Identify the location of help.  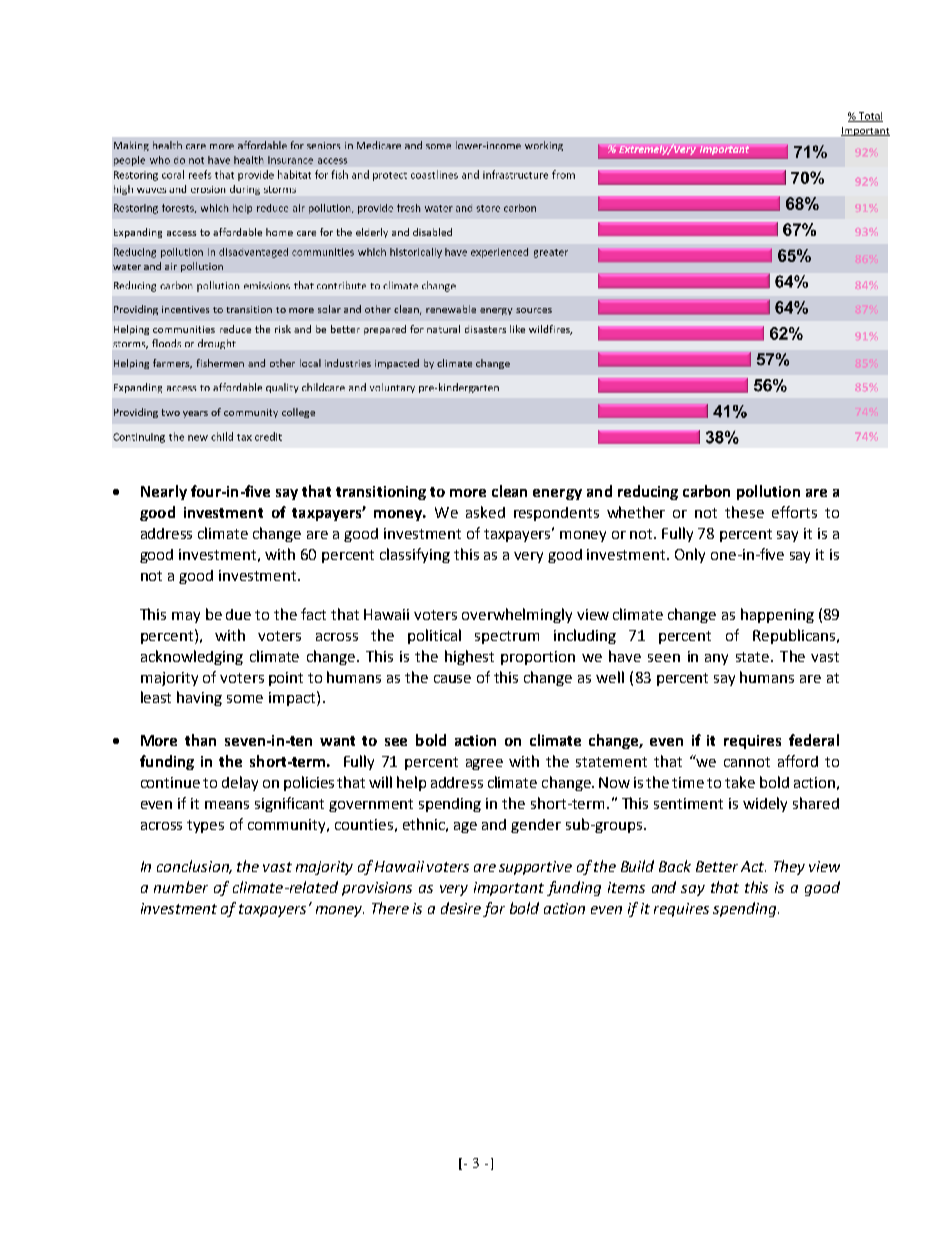
(411, 783).
